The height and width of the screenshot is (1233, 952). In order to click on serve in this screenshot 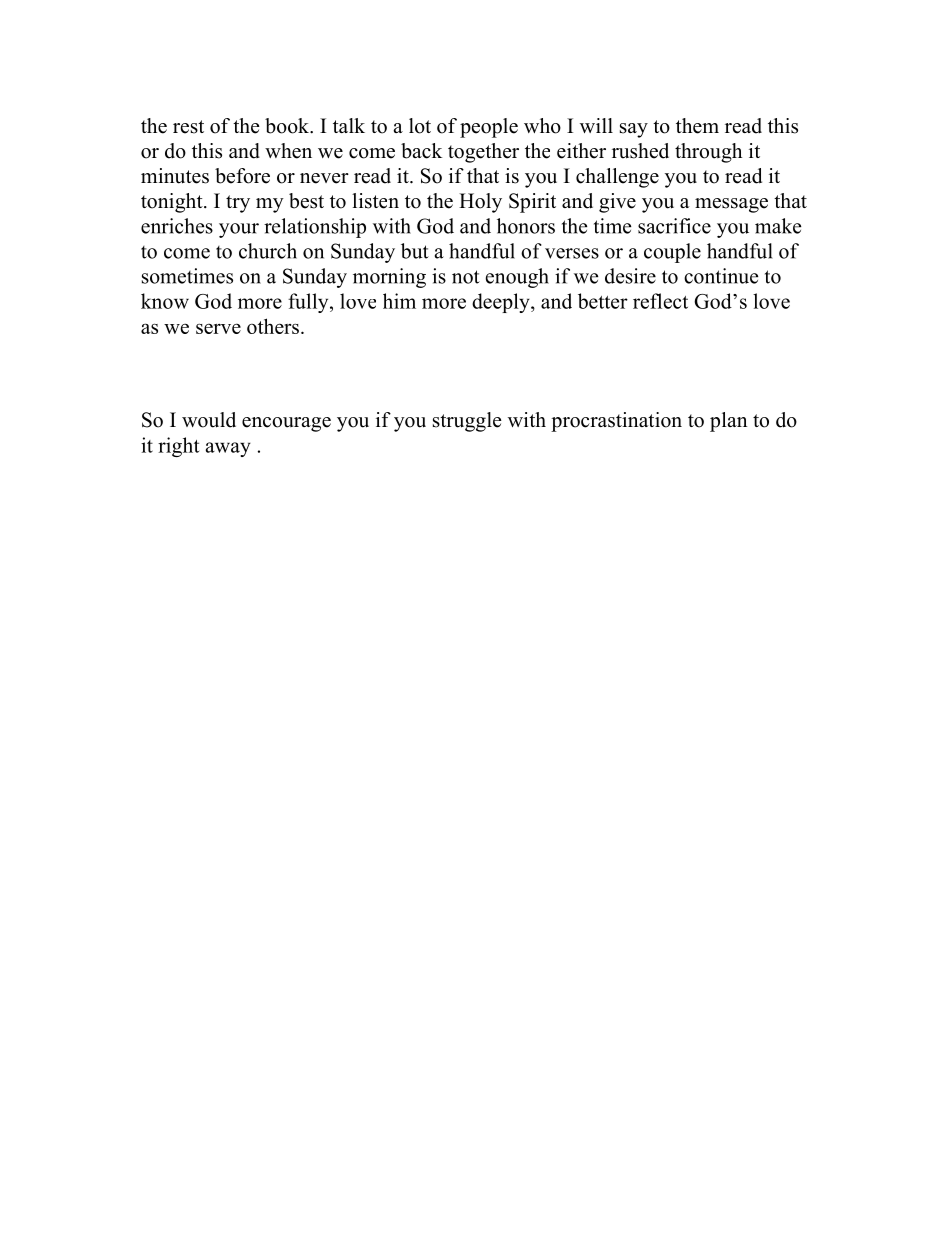, I will do `click(218, 328)`.
